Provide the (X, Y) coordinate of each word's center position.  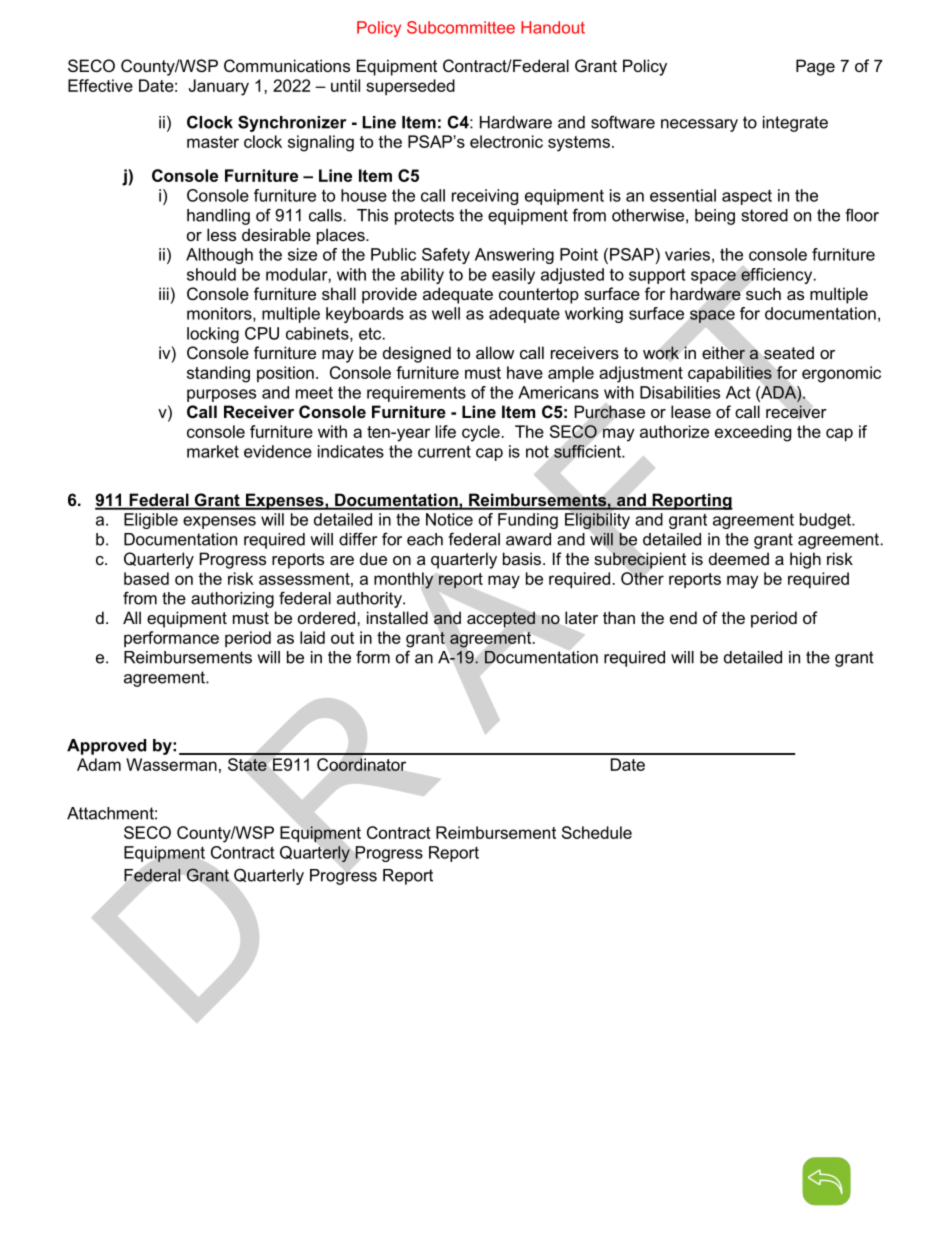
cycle (481, 433)
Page (815, 67)
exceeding (753, 433)
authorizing (232, 600)
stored (765, 215)
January (219, 87)
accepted (501, 620)
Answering (514, 256)
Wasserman (171, 764)
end (683, 617)
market (213, 451)
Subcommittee (461, 27)
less (221, 234)
